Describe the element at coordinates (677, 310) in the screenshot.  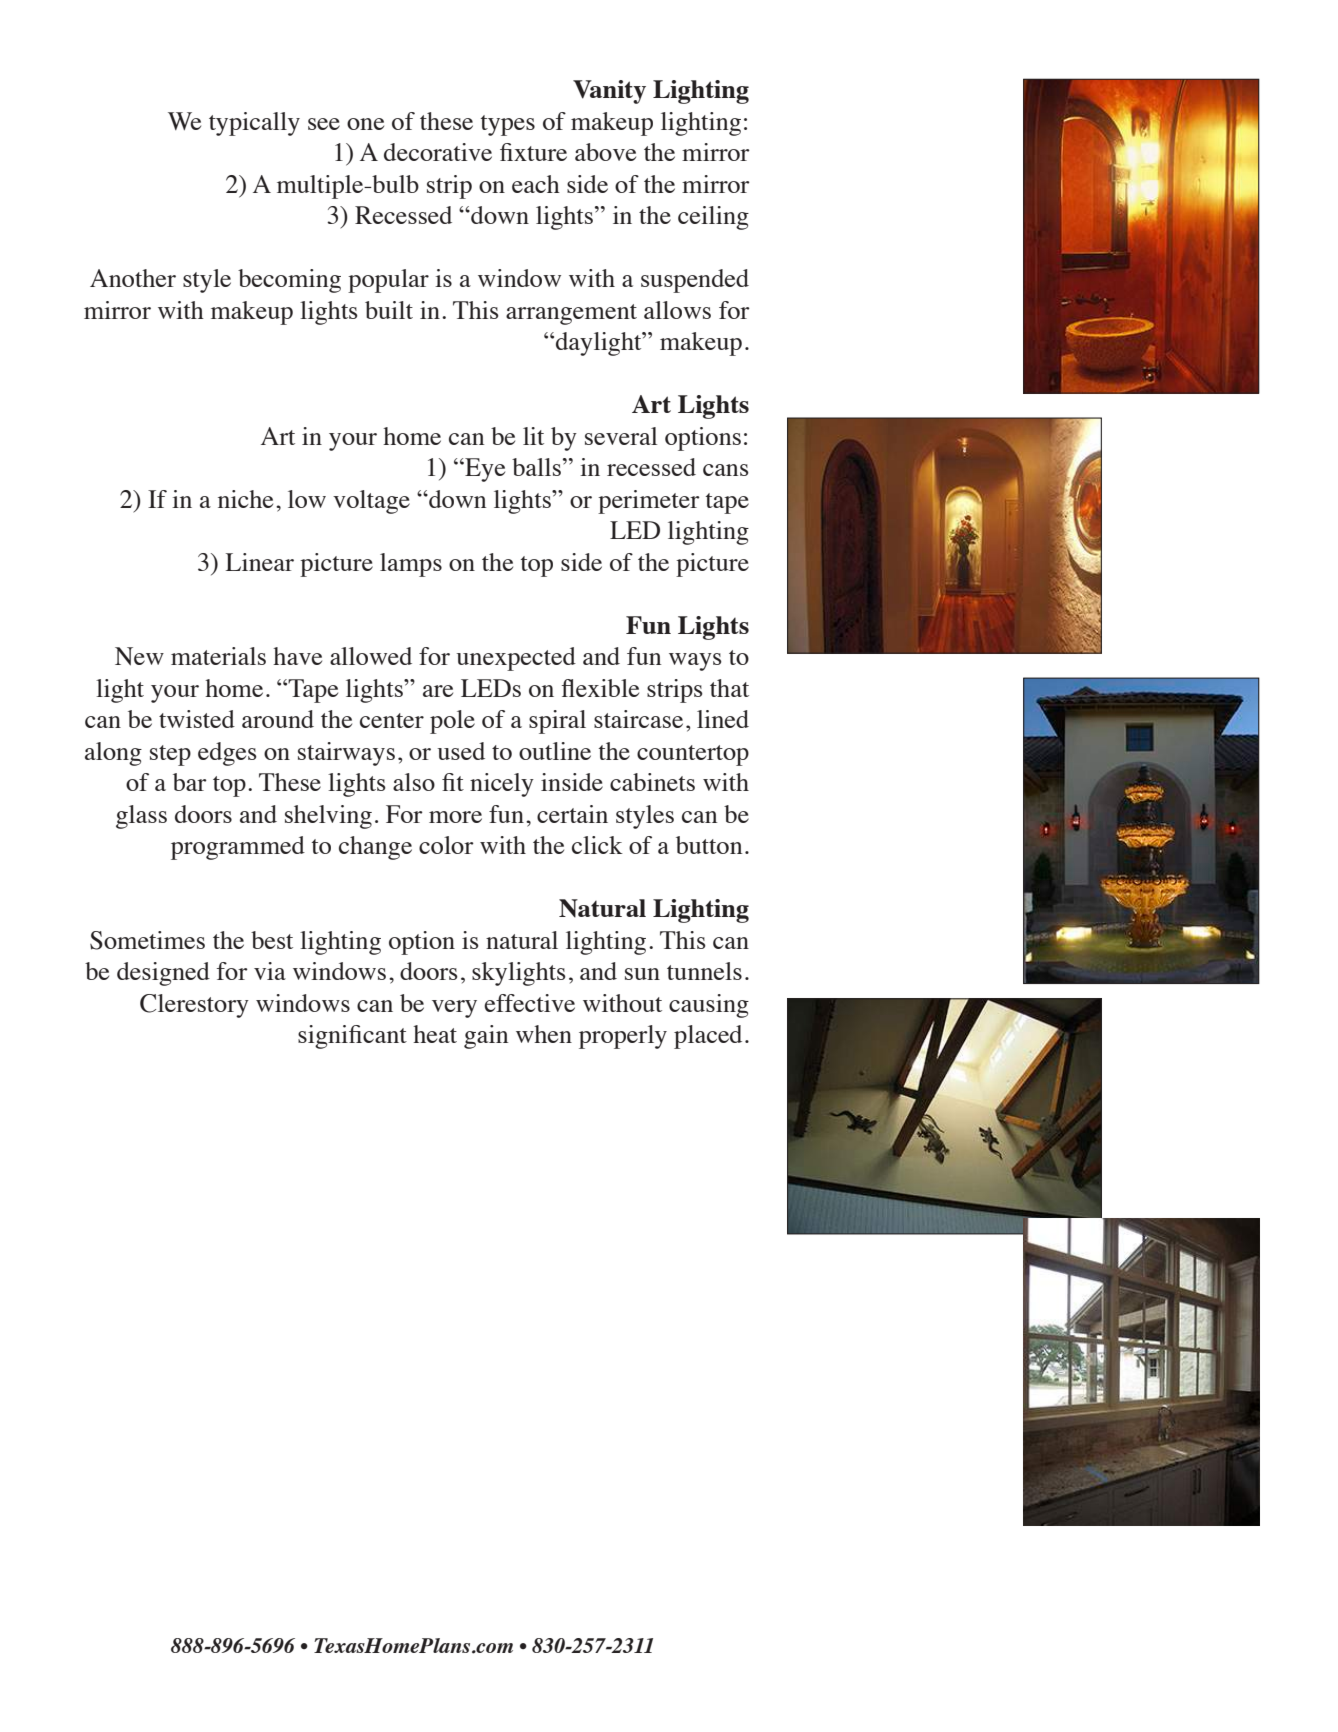
I see `allows` at that location.
